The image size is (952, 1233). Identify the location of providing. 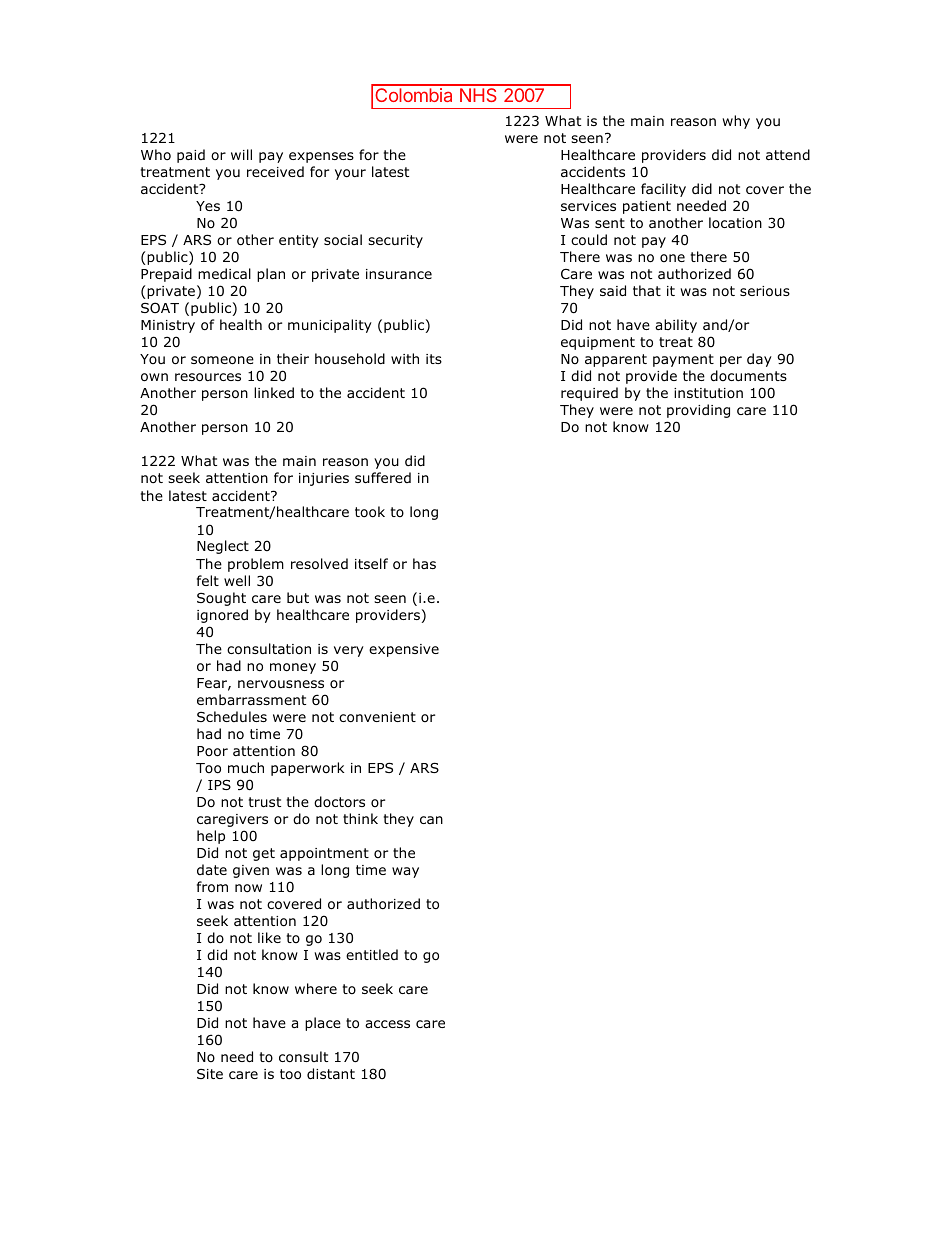
(698, 411).
